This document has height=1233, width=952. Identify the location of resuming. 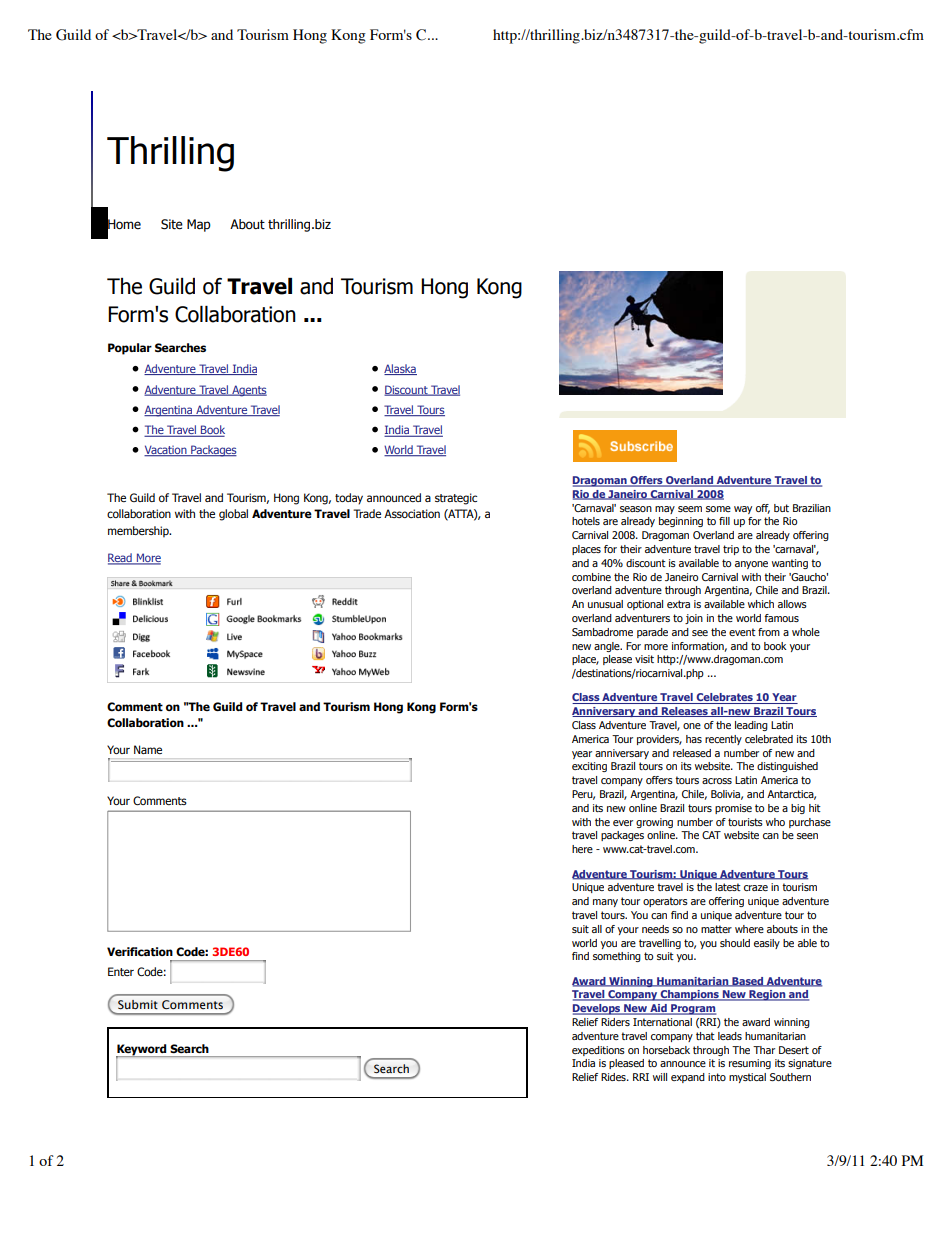
(750, 1064).
